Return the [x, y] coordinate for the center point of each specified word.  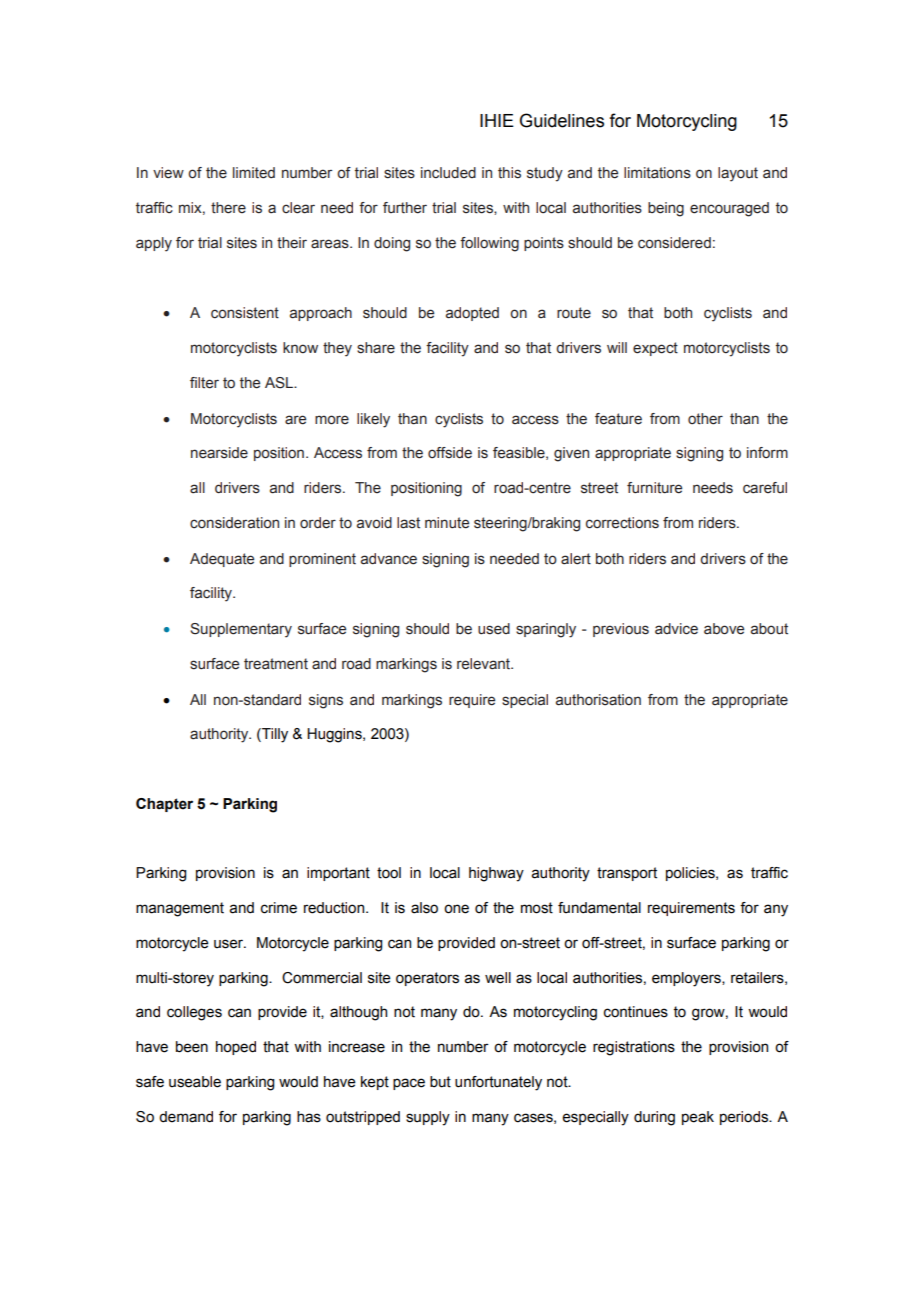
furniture [654, 488]
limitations [657, 173]
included [448, 173]
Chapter [164, 805]
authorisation [598, 700]
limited [254, 173]
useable [195, 1082]
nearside [219, 453]
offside [450, 453]
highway [496, 874]
